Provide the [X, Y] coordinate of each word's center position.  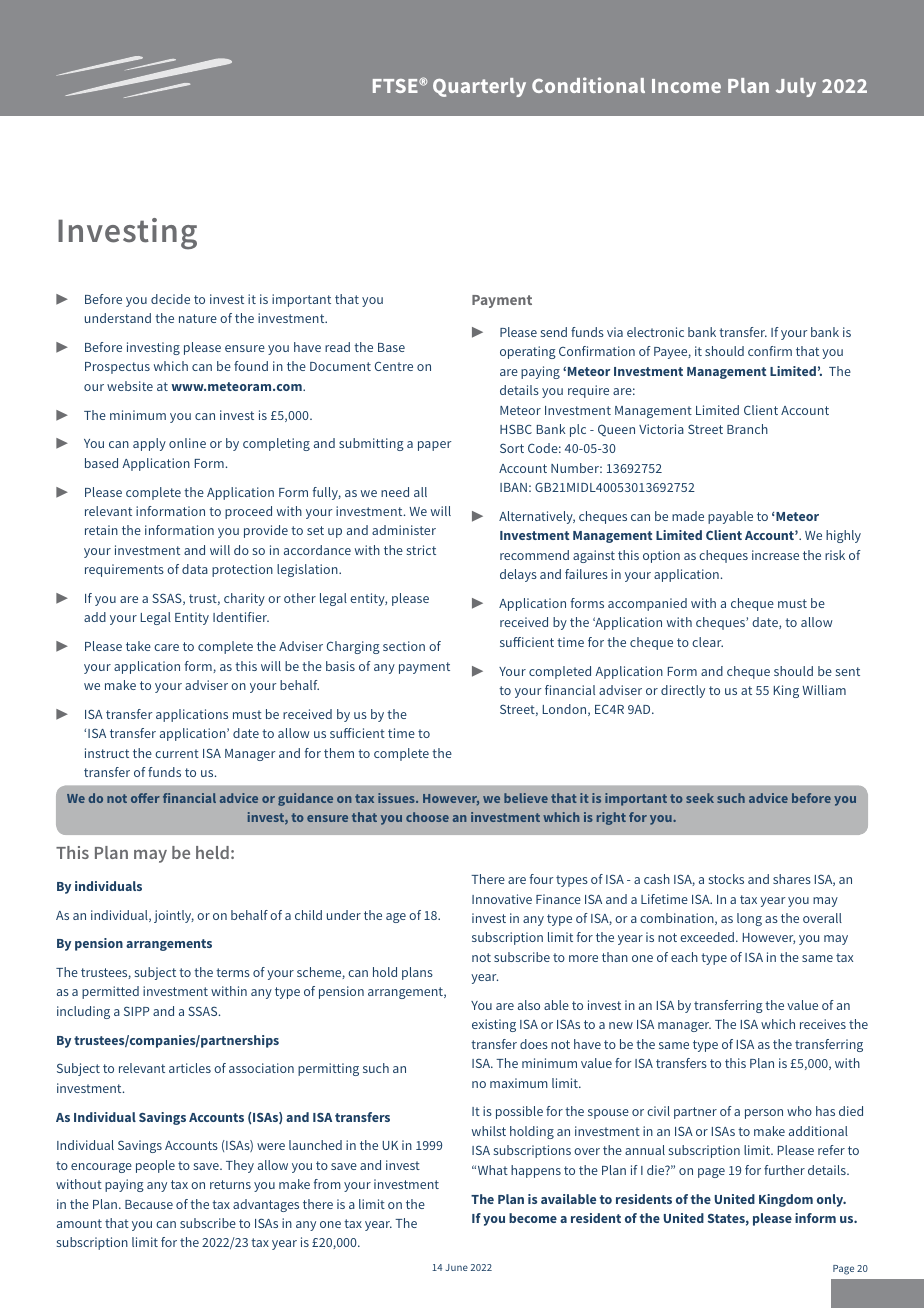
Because [149, 1204]
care [166, 647]
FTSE [396, 86]
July [796, 87]
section [404, 646]
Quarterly [479, 87]
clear [707, 642]
